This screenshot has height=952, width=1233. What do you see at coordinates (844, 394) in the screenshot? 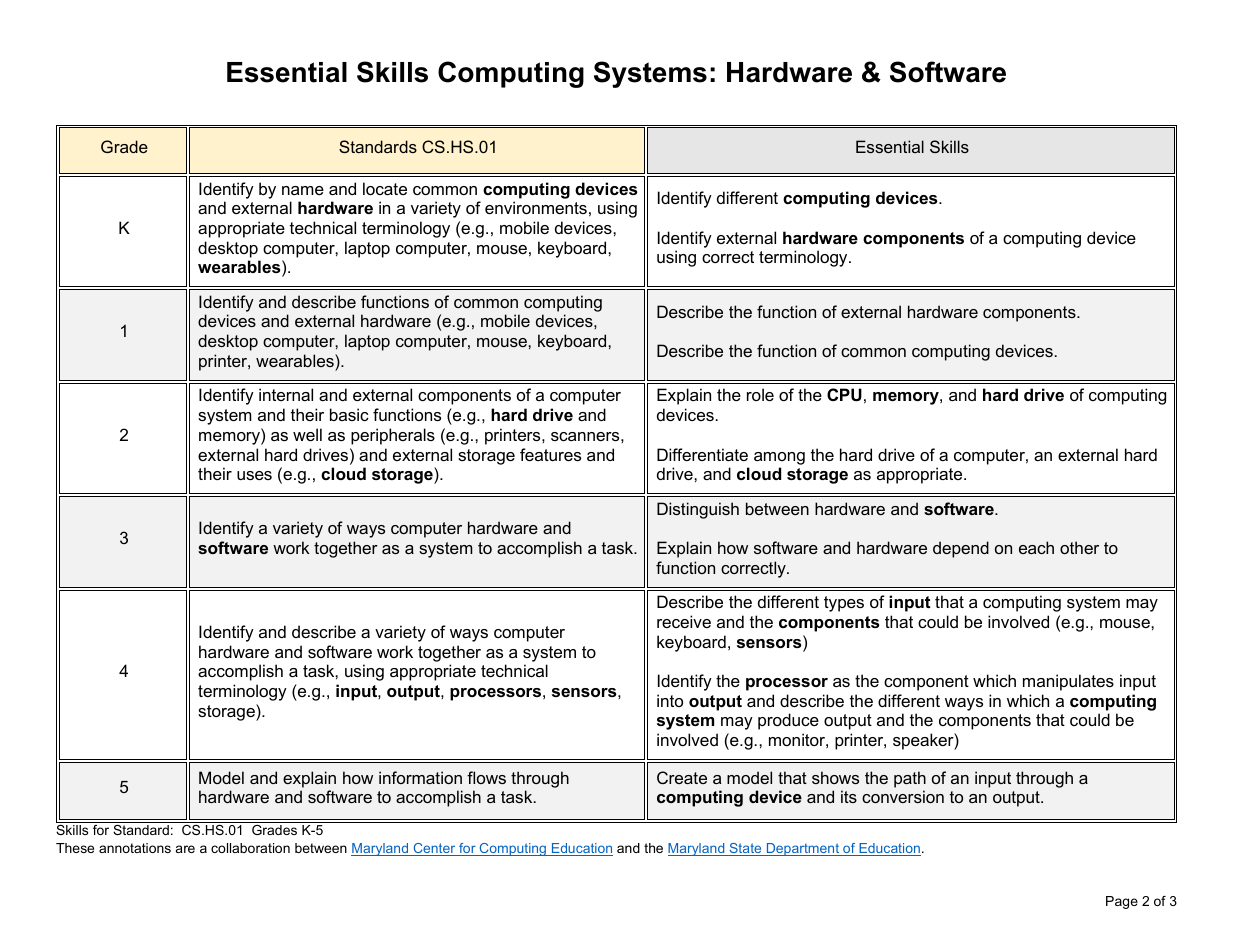
I see `CPU` at bounding box center [844, 394].
